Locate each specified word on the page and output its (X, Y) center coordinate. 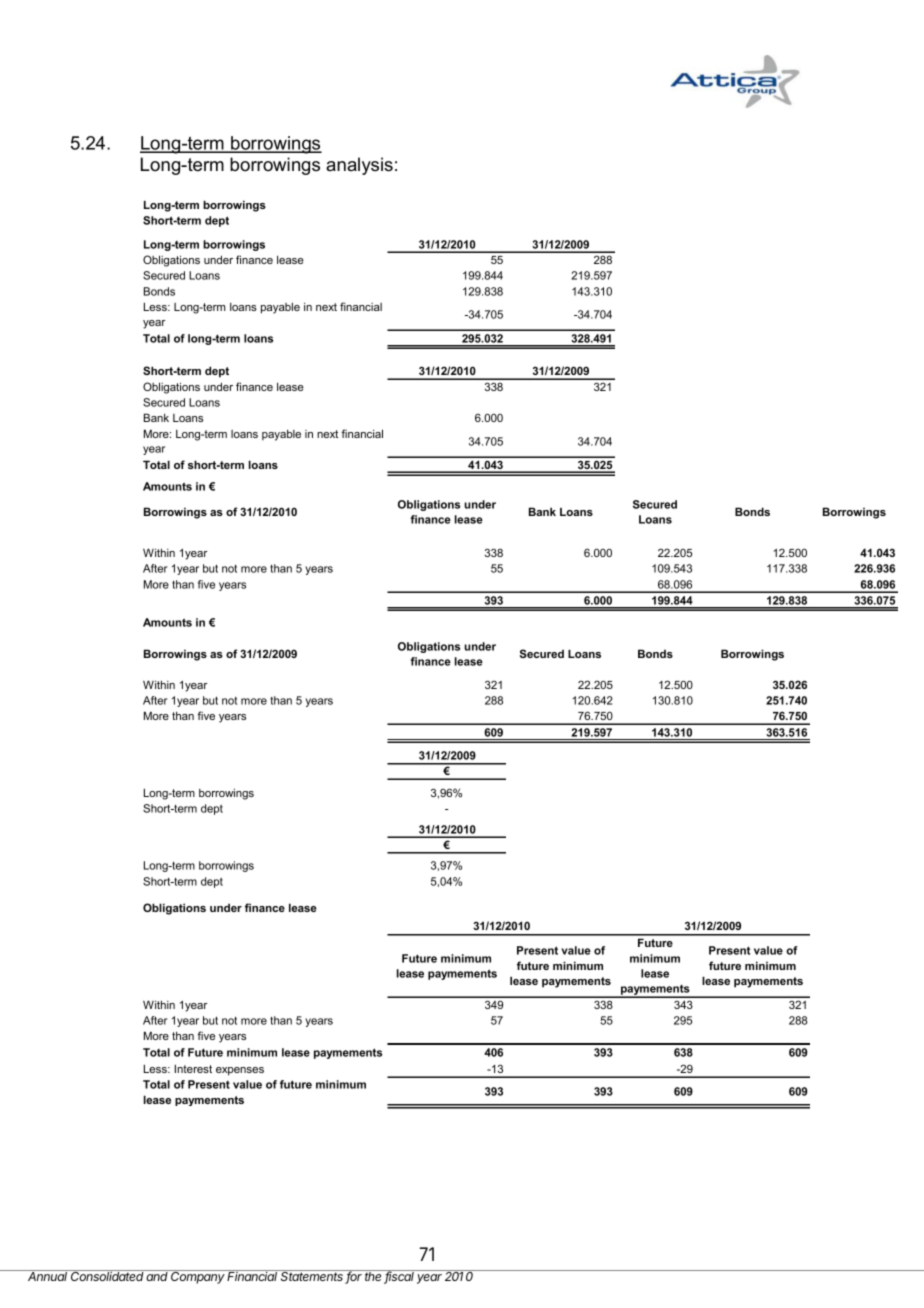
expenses (240, 1071)
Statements (312, 1277)
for (355, 1277)
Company (198, 1277)
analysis (359, 166)
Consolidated (107, 1275)
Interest (193, 1068)
